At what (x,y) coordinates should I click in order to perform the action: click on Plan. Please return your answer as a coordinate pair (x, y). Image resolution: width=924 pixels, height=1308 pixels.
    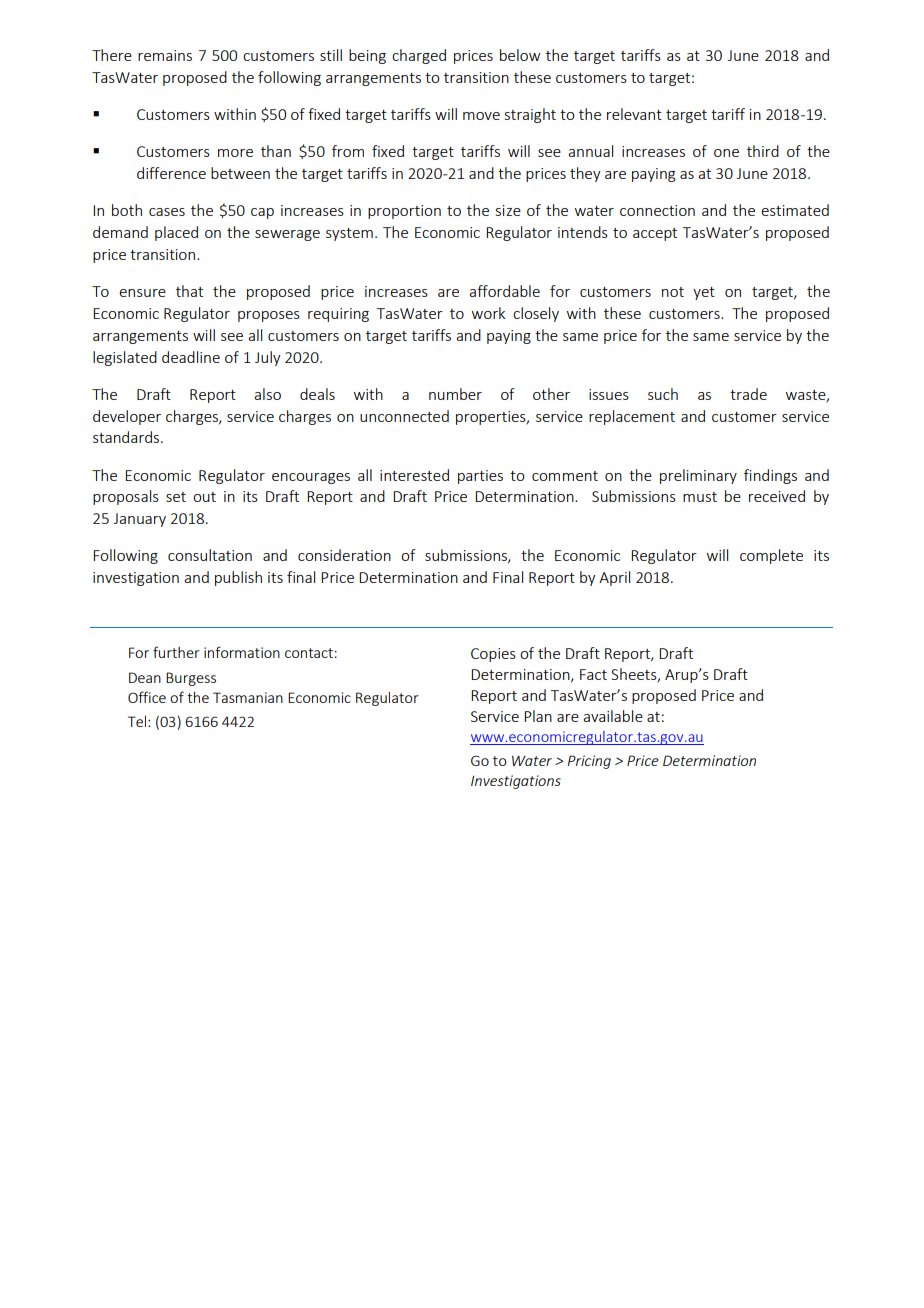
    Looking at the image, I should click on (538, 716).
